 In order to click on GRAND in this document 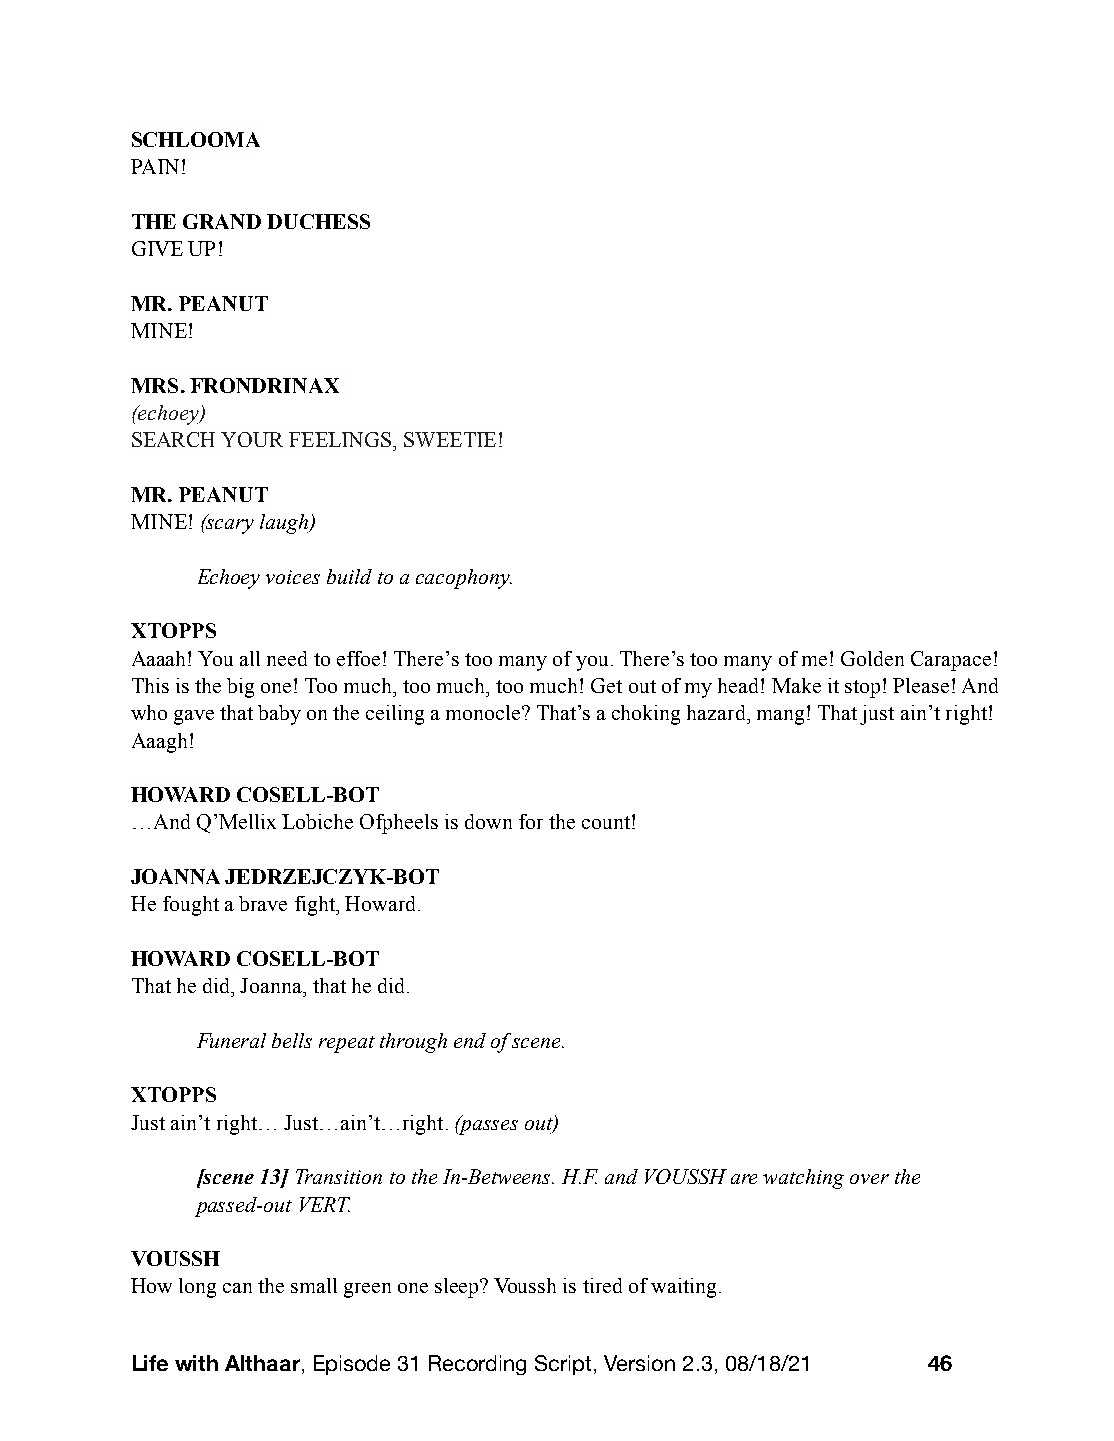, I will do `click(222, 221)`.
